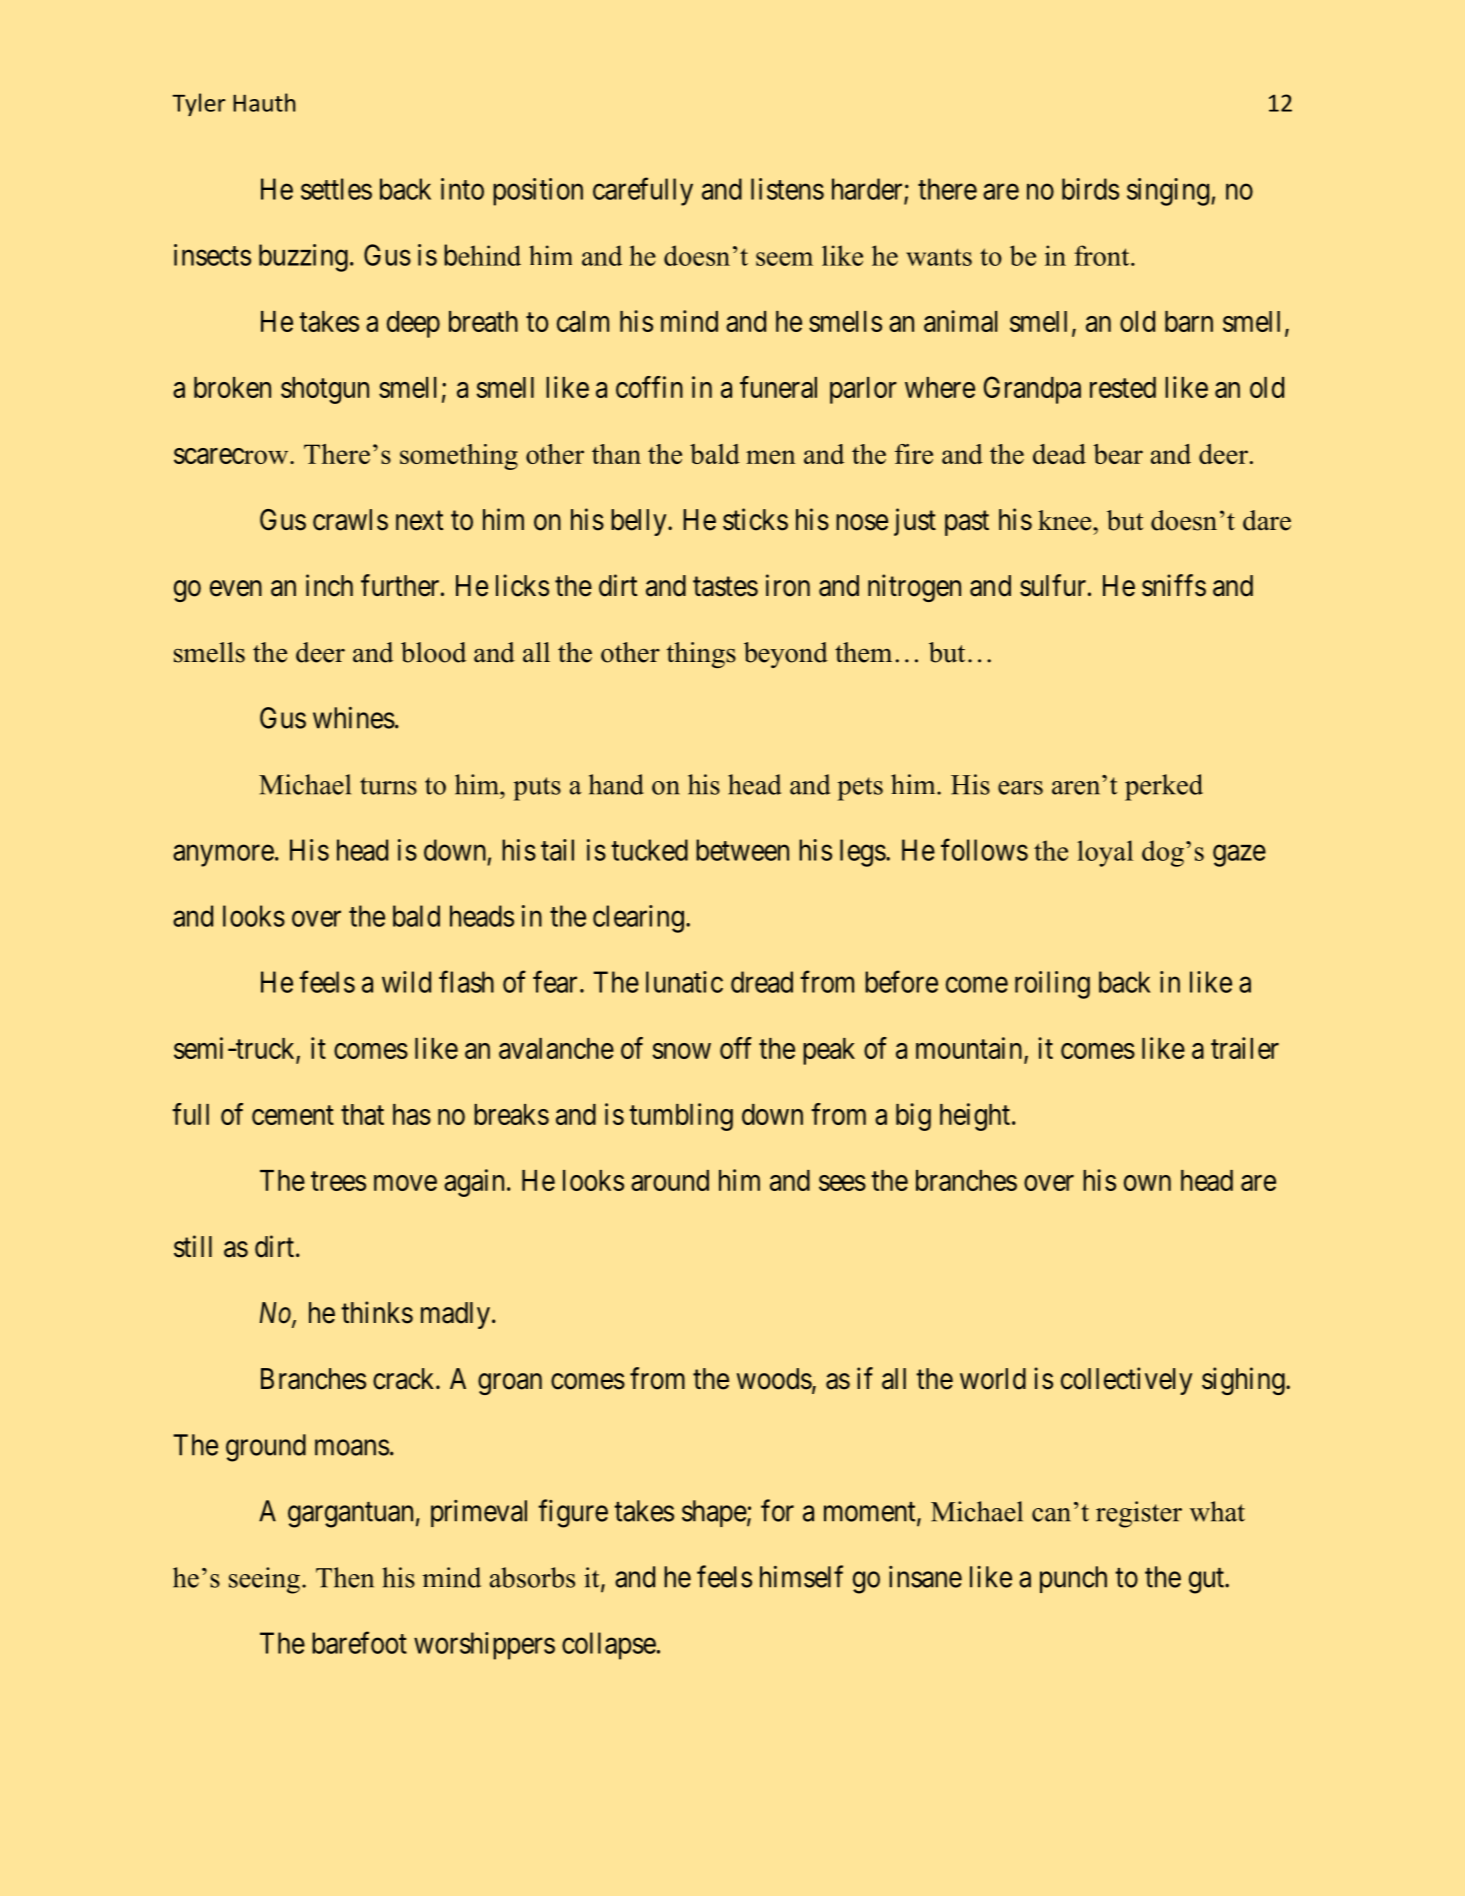 This screenshot has width=1465, height=1896. What do you see at coordinates (345, 1577) in the screenshot?
I see `Then` at bounding box center [345, 1577].
